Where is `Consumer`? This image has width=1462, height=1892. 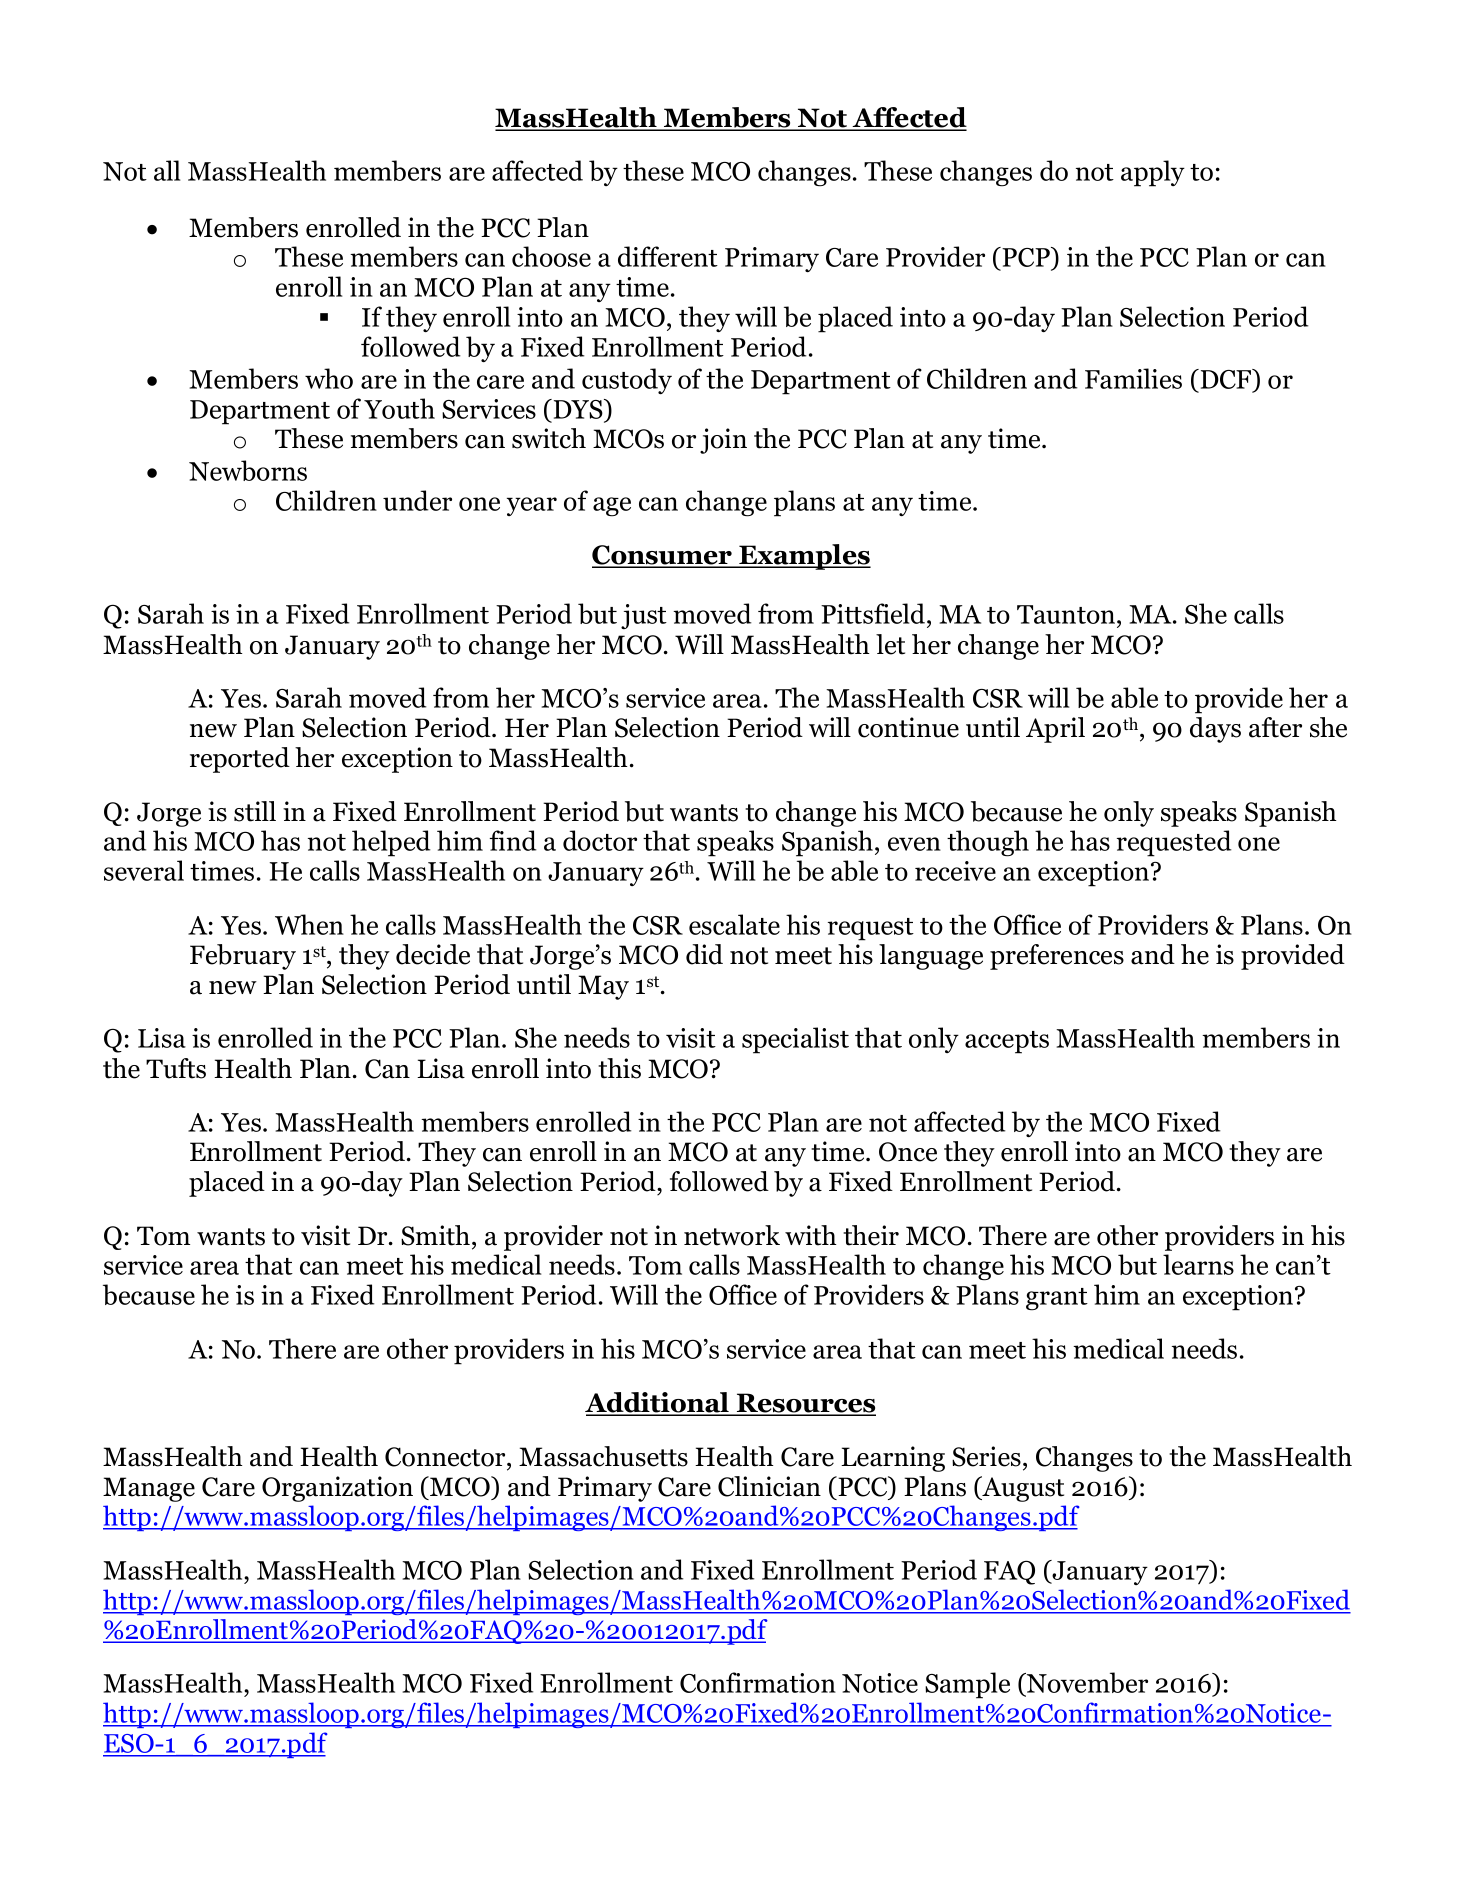
Consumer is located at coordinates (663, 556).
